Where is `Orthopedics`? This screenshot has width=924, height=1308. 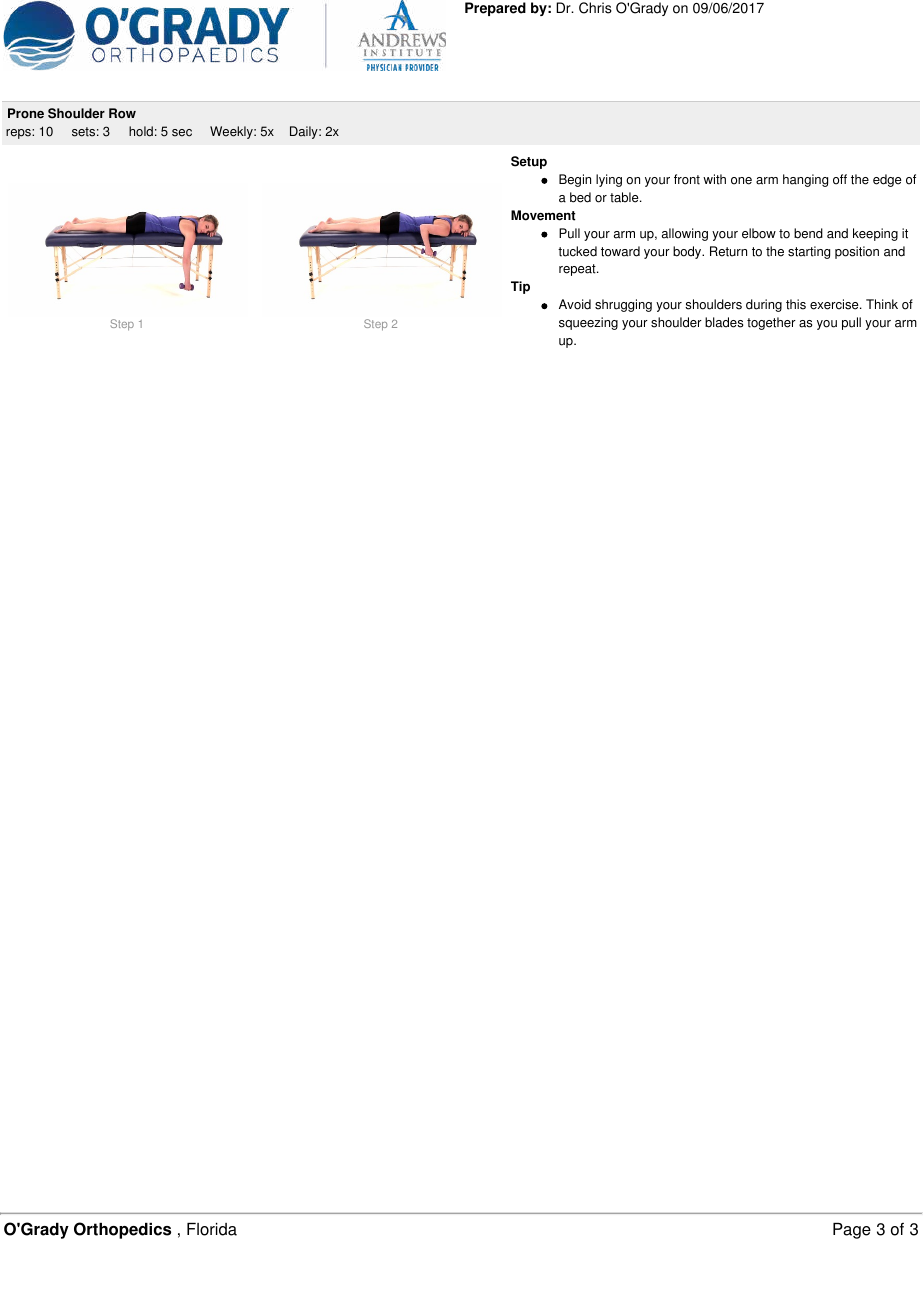
Orthopedics is located at coordinates (122, 1230).
